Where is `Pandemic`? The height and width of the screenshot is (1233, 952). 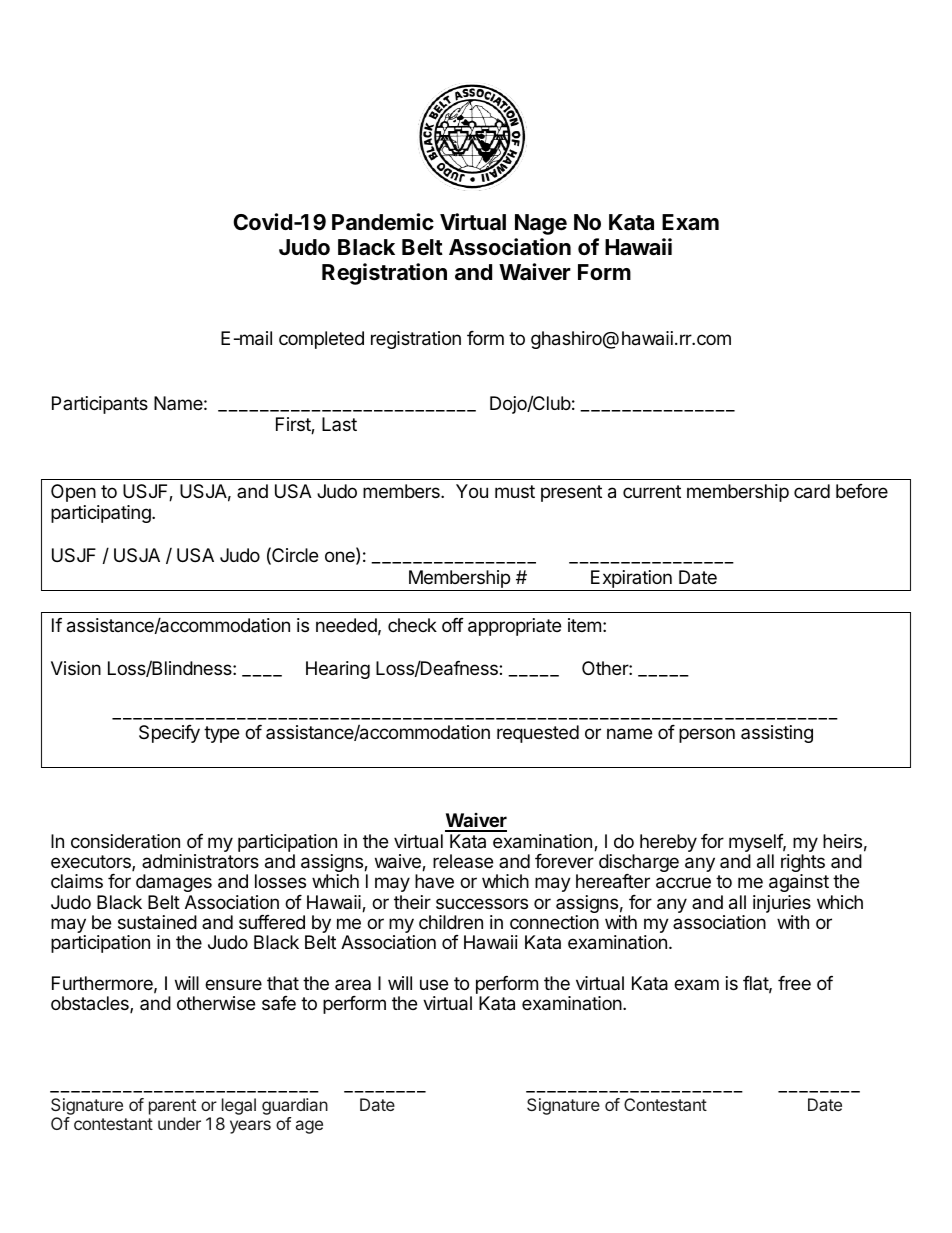 Pandemic is located at coordinates (383, 222).
